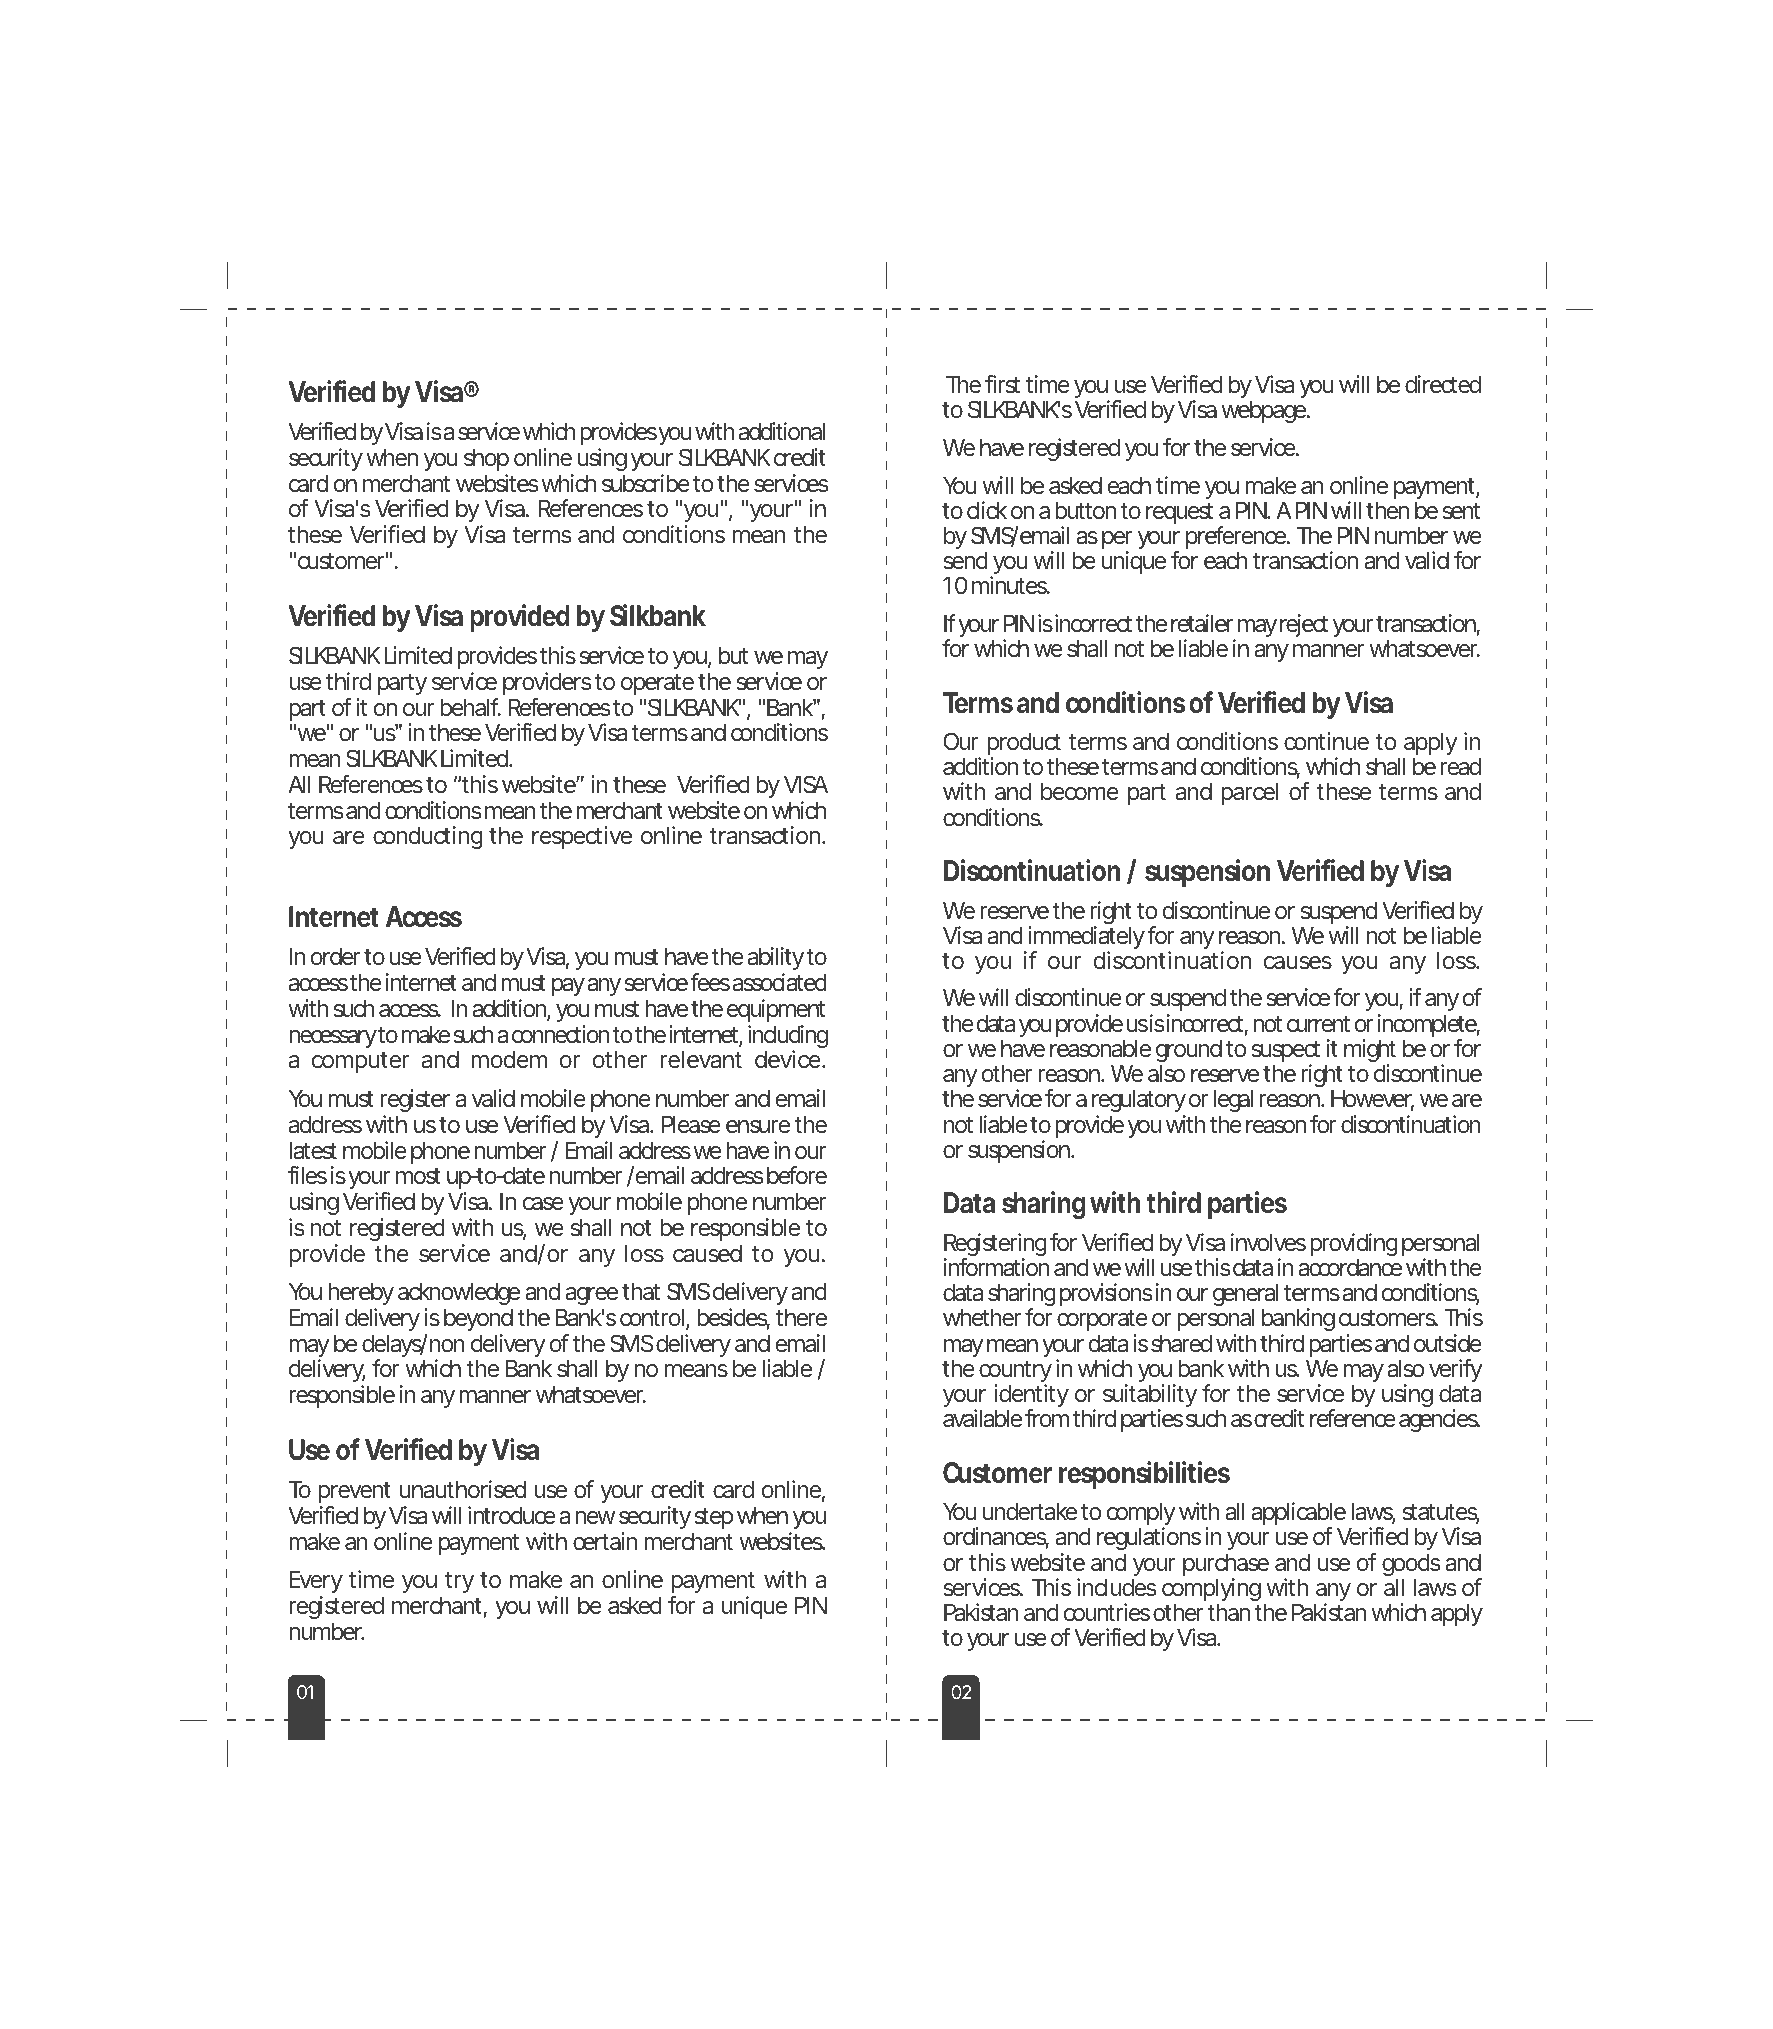  I want to click on behalf, so click(470, 707).
